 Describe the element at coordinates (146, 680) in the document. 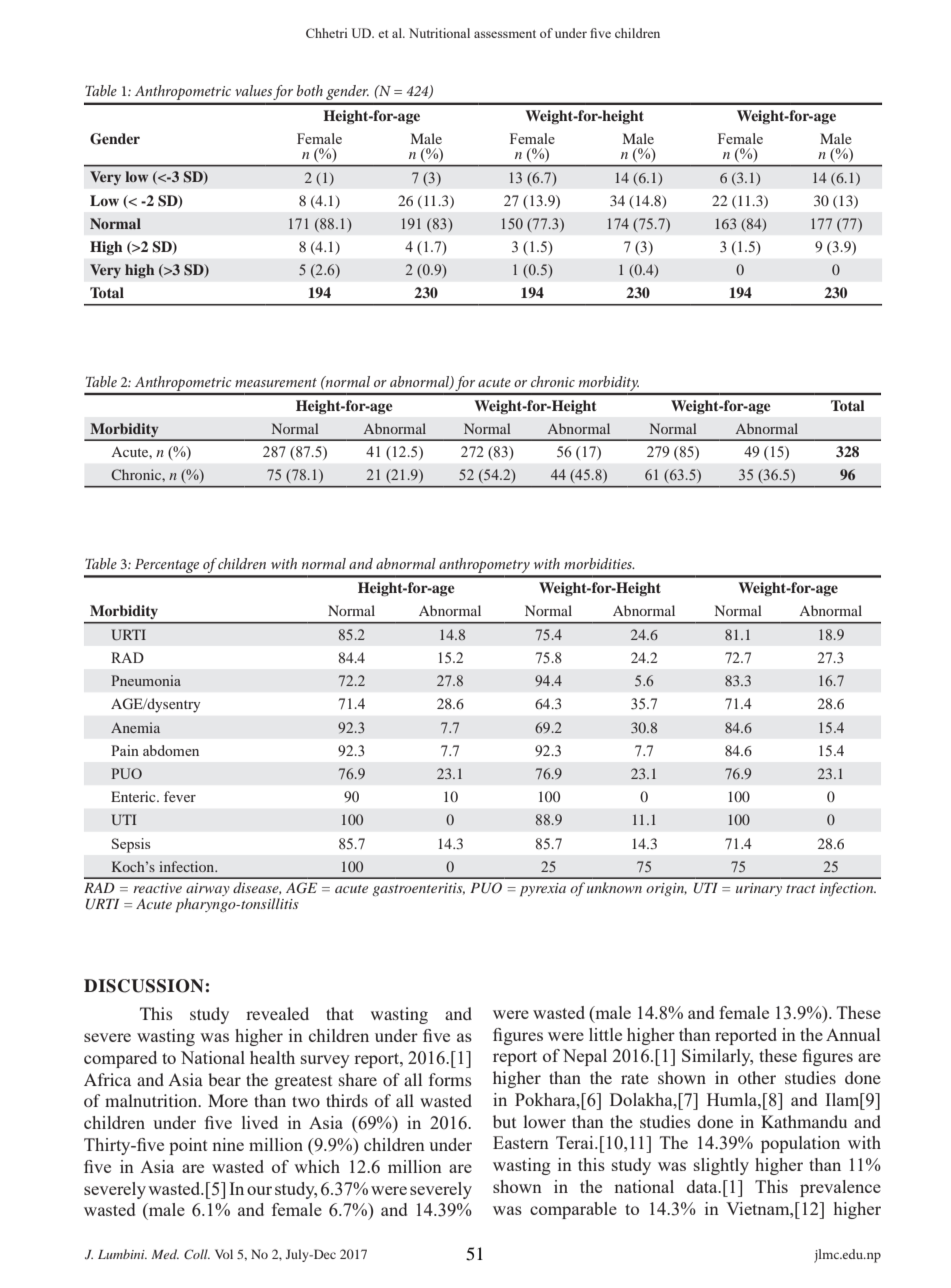

I see `Pneumonia` at that location.
